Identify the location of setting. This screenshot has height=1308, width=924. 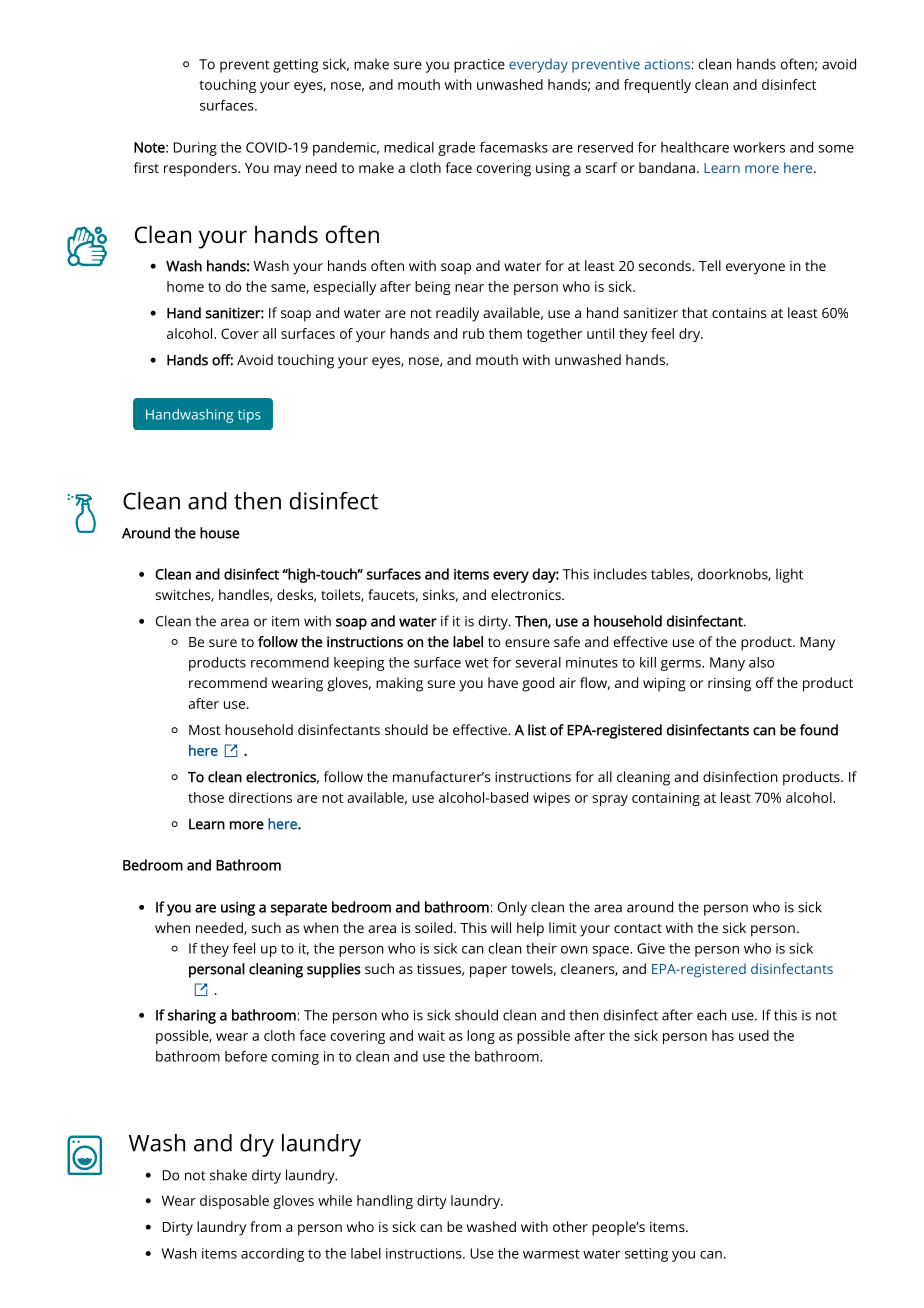
(646, 1255).
